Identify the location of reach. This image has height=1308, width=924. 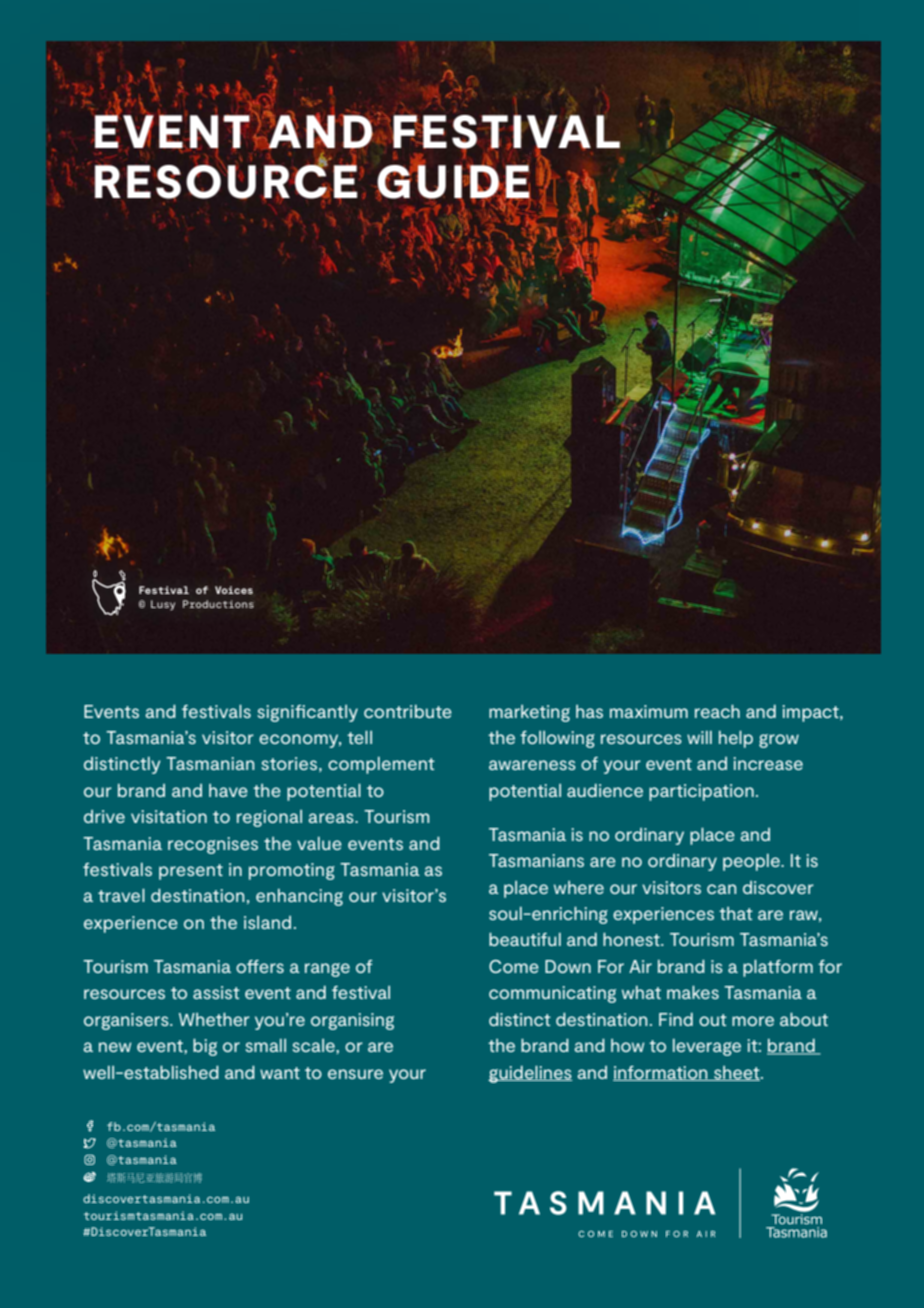
(717, 711).
